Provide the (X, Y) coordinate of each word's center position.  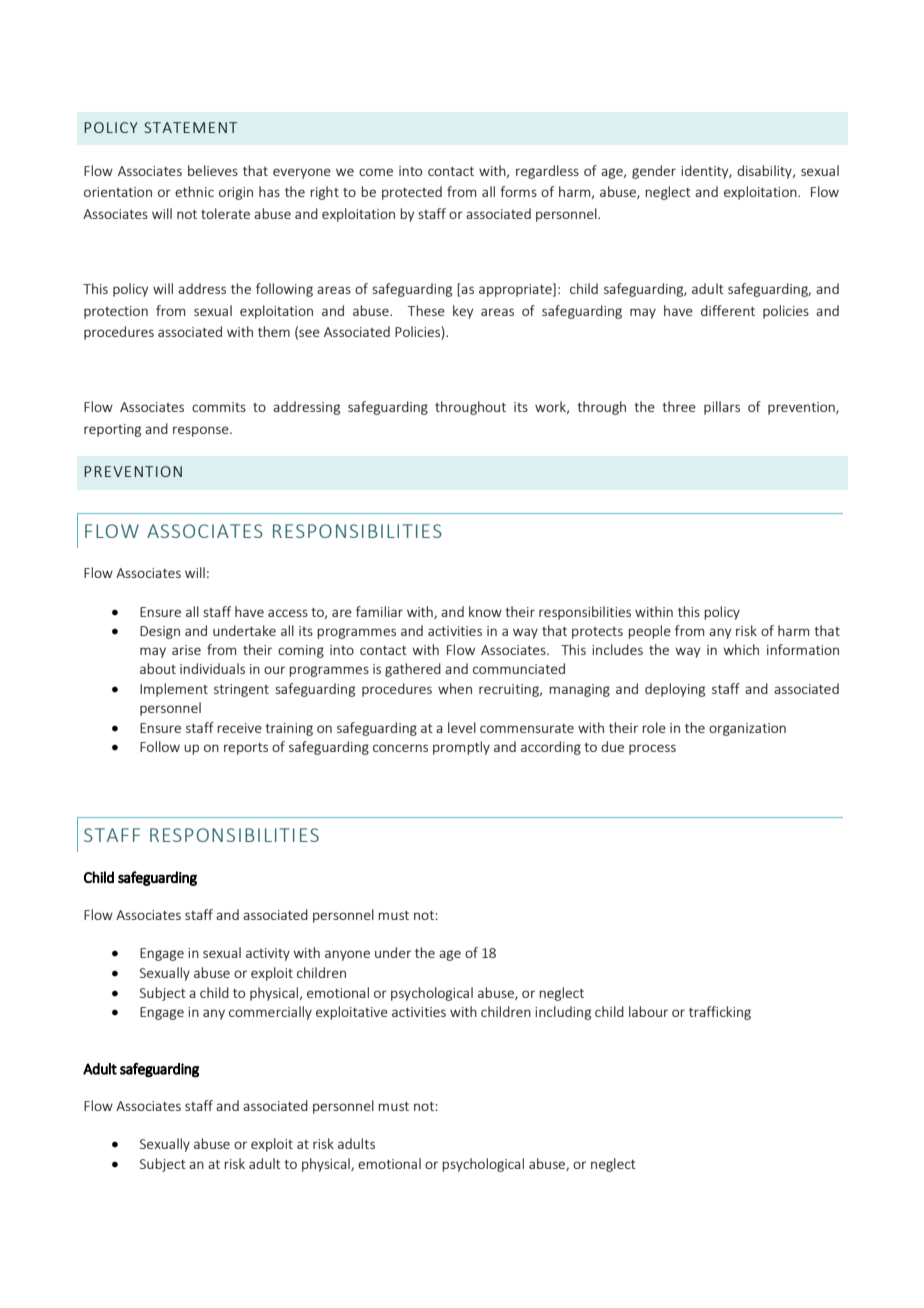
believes (213, 170)
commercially (270, 1013)
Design (160, 632)
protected (412, 193)
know (485, 611)
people (649, 632)
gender (654, 172)
